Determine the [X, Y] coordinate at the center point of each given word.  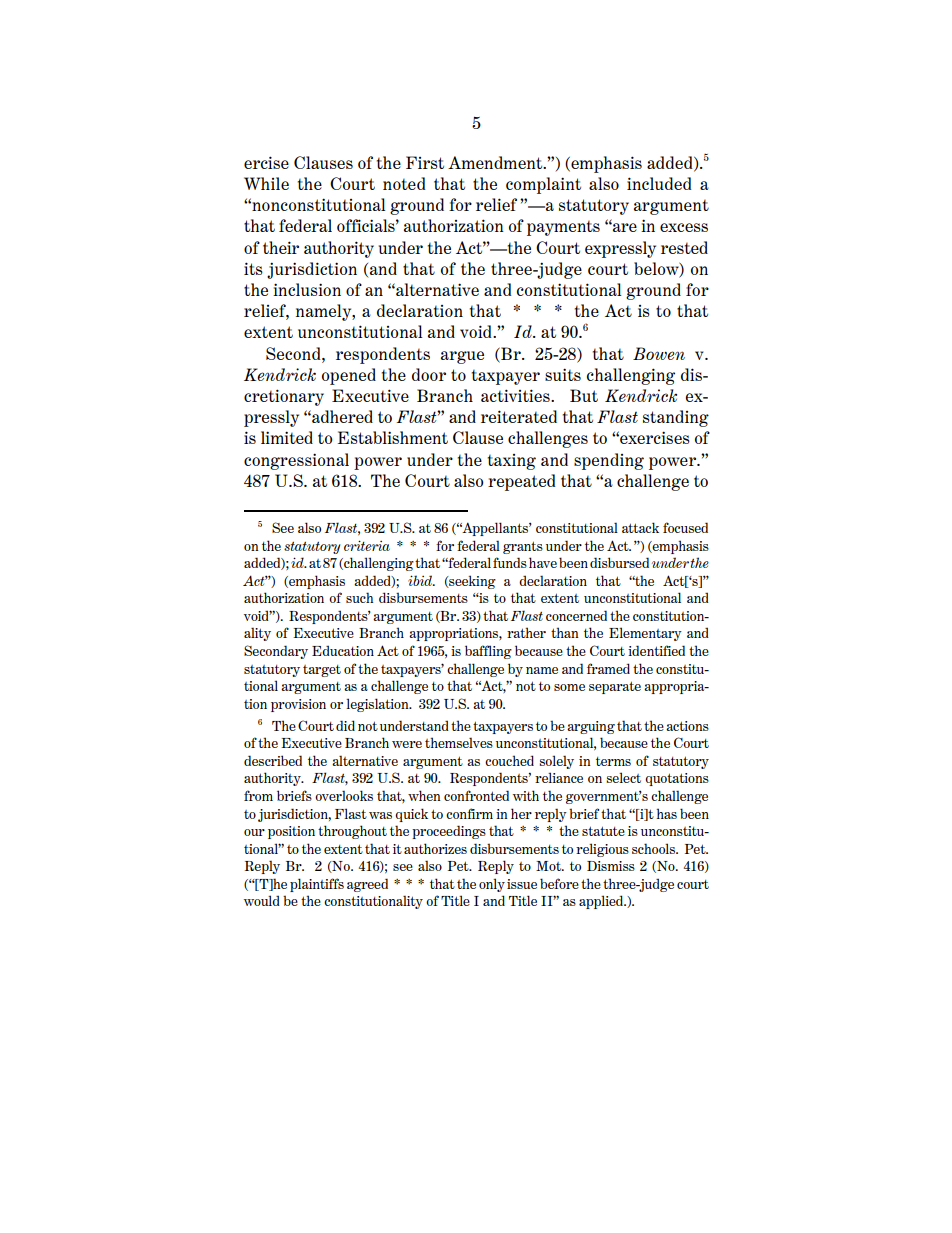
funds [510, 562]
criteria [367, 545]
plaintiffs [317, 885]
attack [640, 527]
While [266, 183]
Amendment [496, 162]
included [659, 183]
